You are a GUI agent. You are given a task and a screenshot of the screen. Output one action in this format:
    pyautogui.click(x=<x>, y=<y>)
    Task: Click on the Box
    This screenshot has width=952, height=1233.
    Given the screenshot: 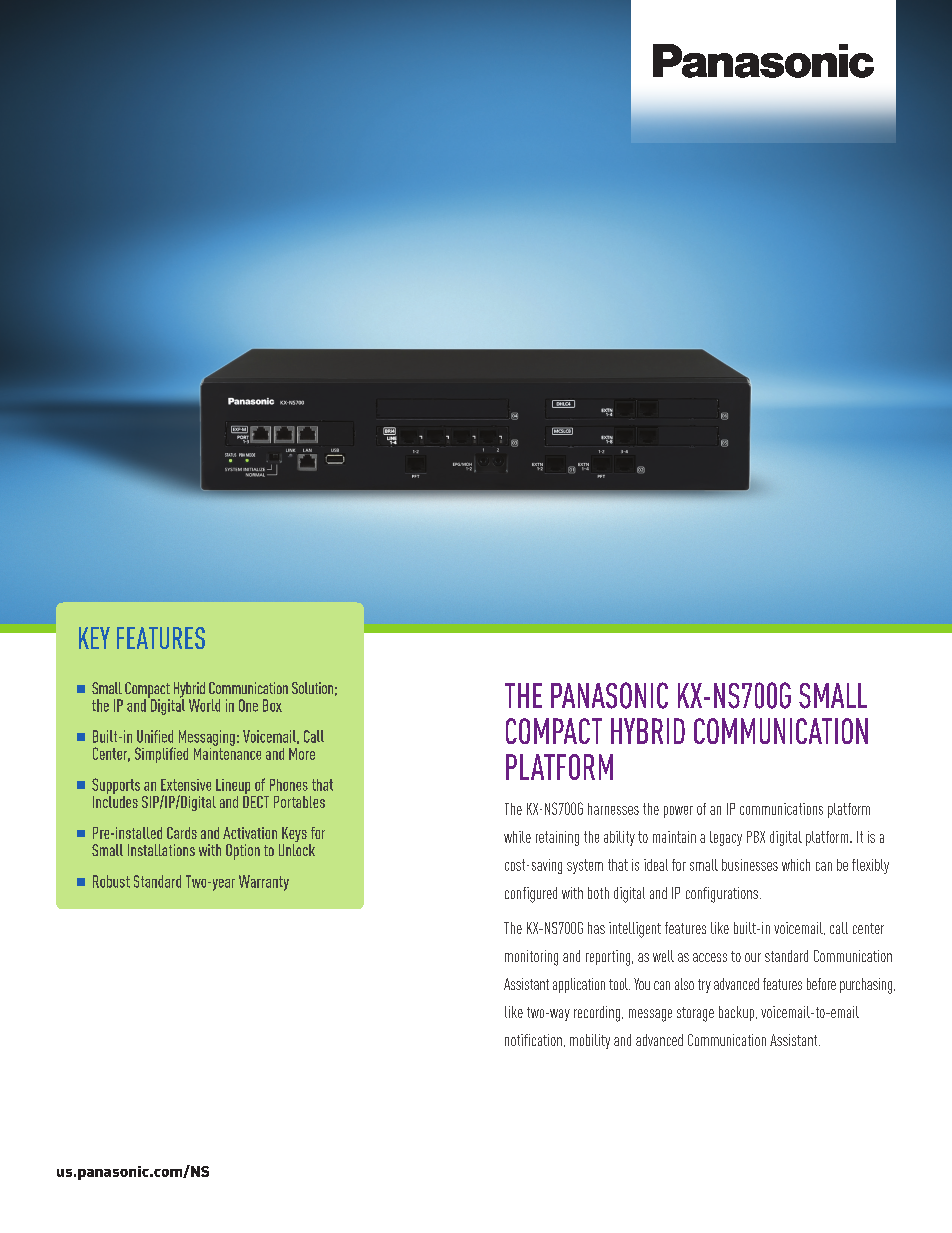 What is the action you would take?
    pyautogui.click(x=272, y=705)
